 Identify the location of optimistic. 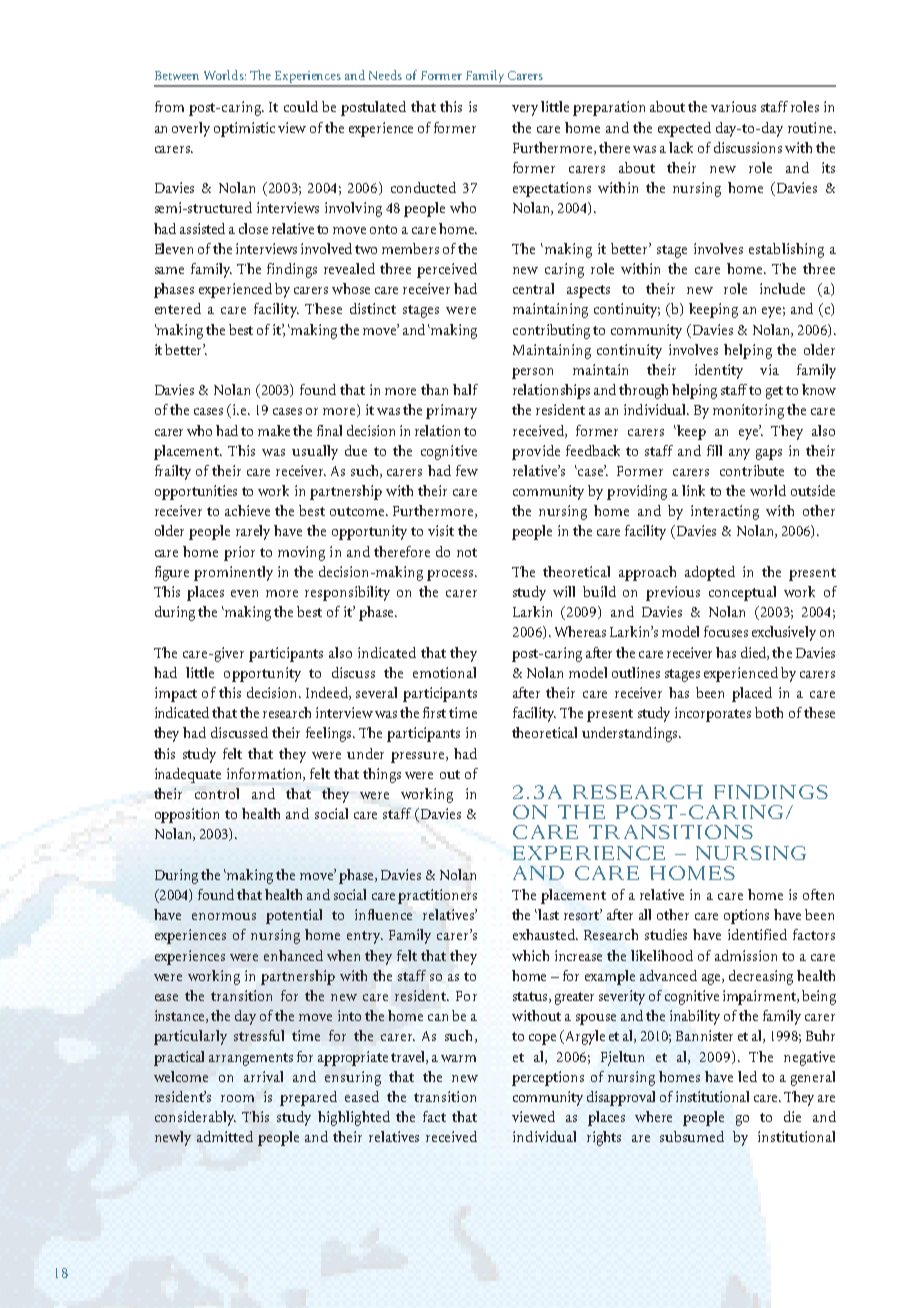
(244, 129).
